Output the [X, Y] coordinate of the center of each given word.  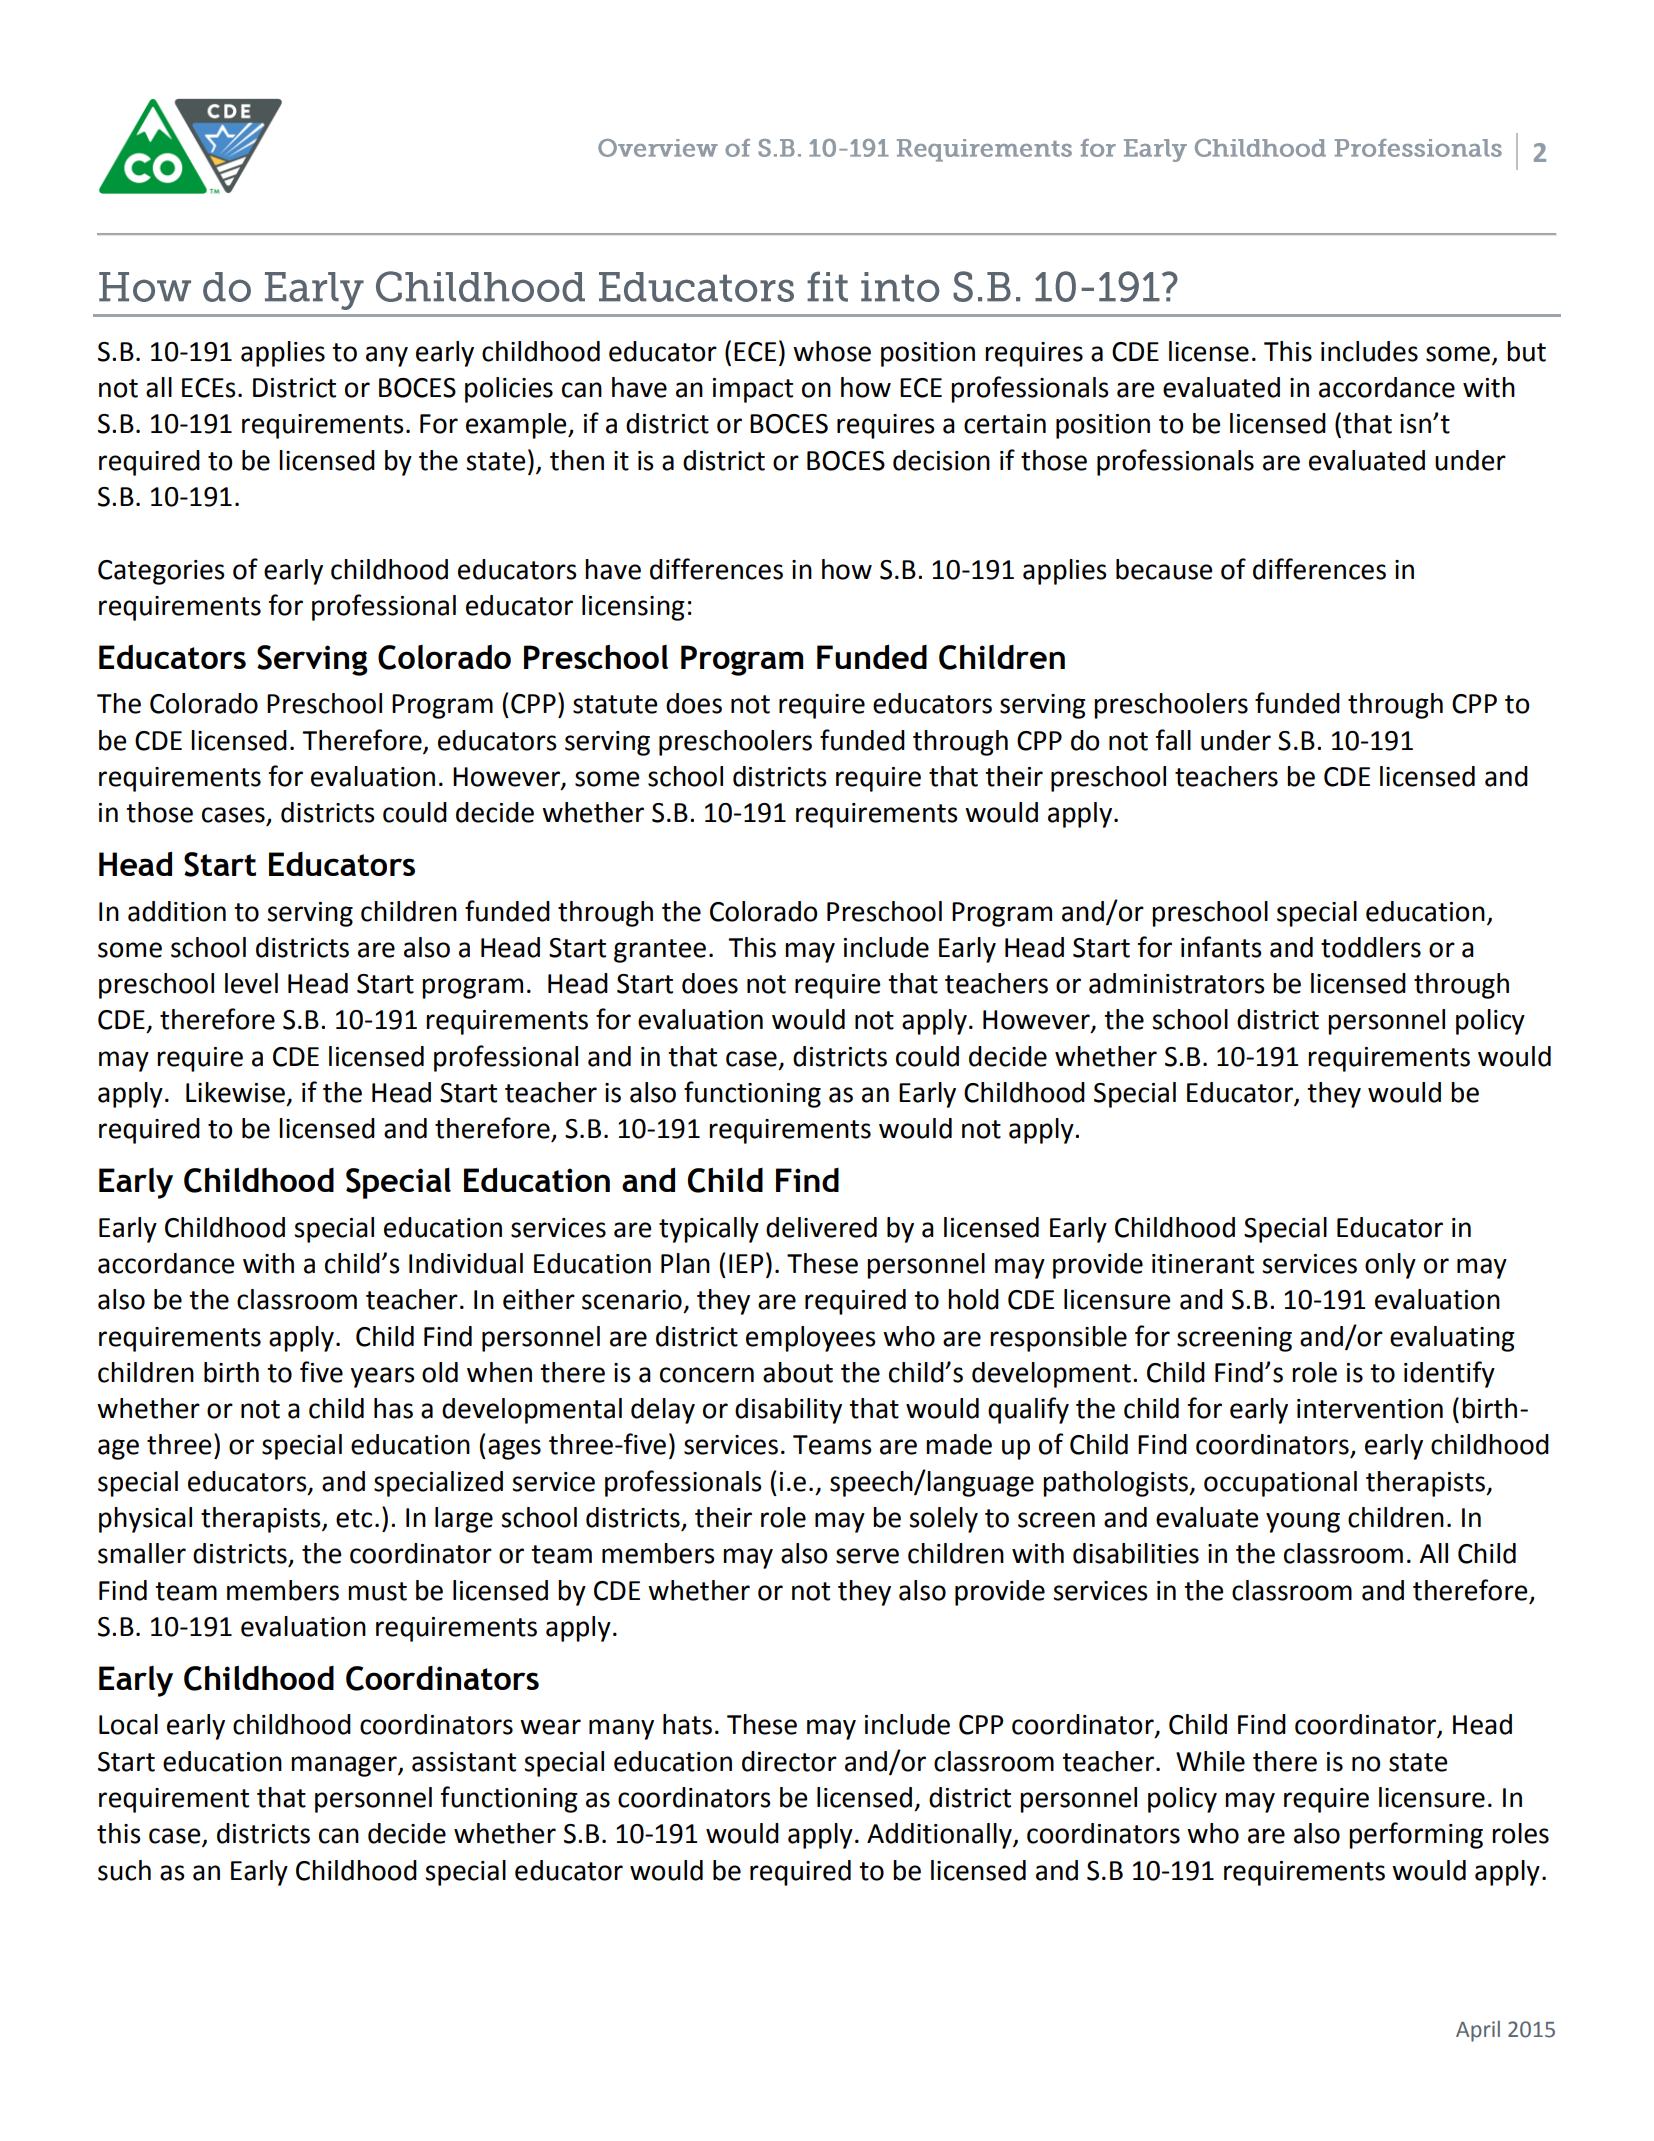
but [1526, 351]
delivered [821, 1227]
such [124, 1870]
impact [753, 390]
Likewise [235, 1092]
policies [509, 390]
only [1390, 1266]
